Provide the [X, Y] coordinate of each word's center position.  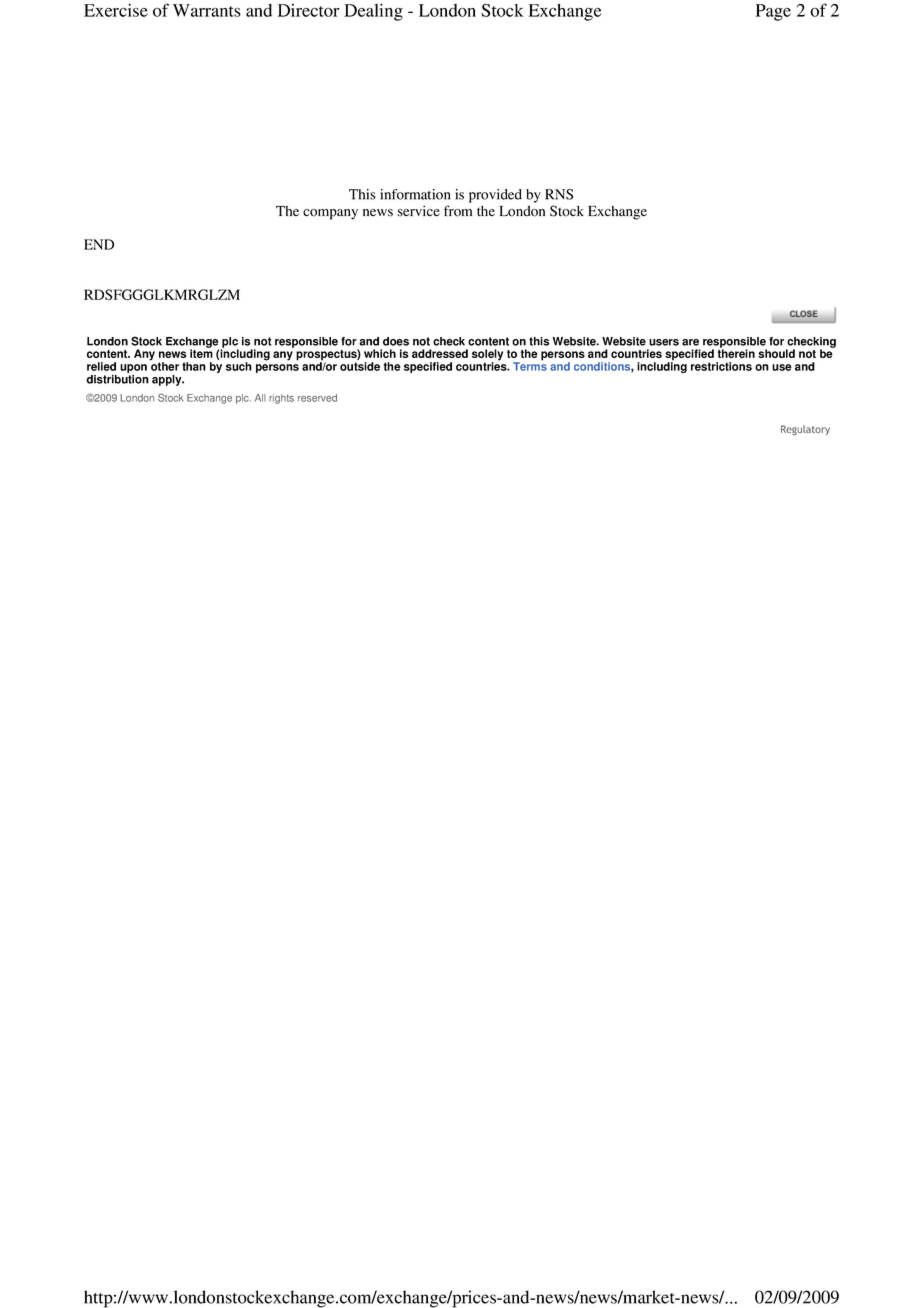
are [690, 342]
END [99, 244]
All [260, 398]
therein [736, 352]
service [419, 211]
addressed [440, 353]
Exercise [116, 10]
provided [495, 196]
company [330, 214]
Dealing [373, 12]
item [201, 352]
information [415, 194]
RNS [559, 194]
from [458, 211]
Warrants [207, 10]
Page [773, 12]
